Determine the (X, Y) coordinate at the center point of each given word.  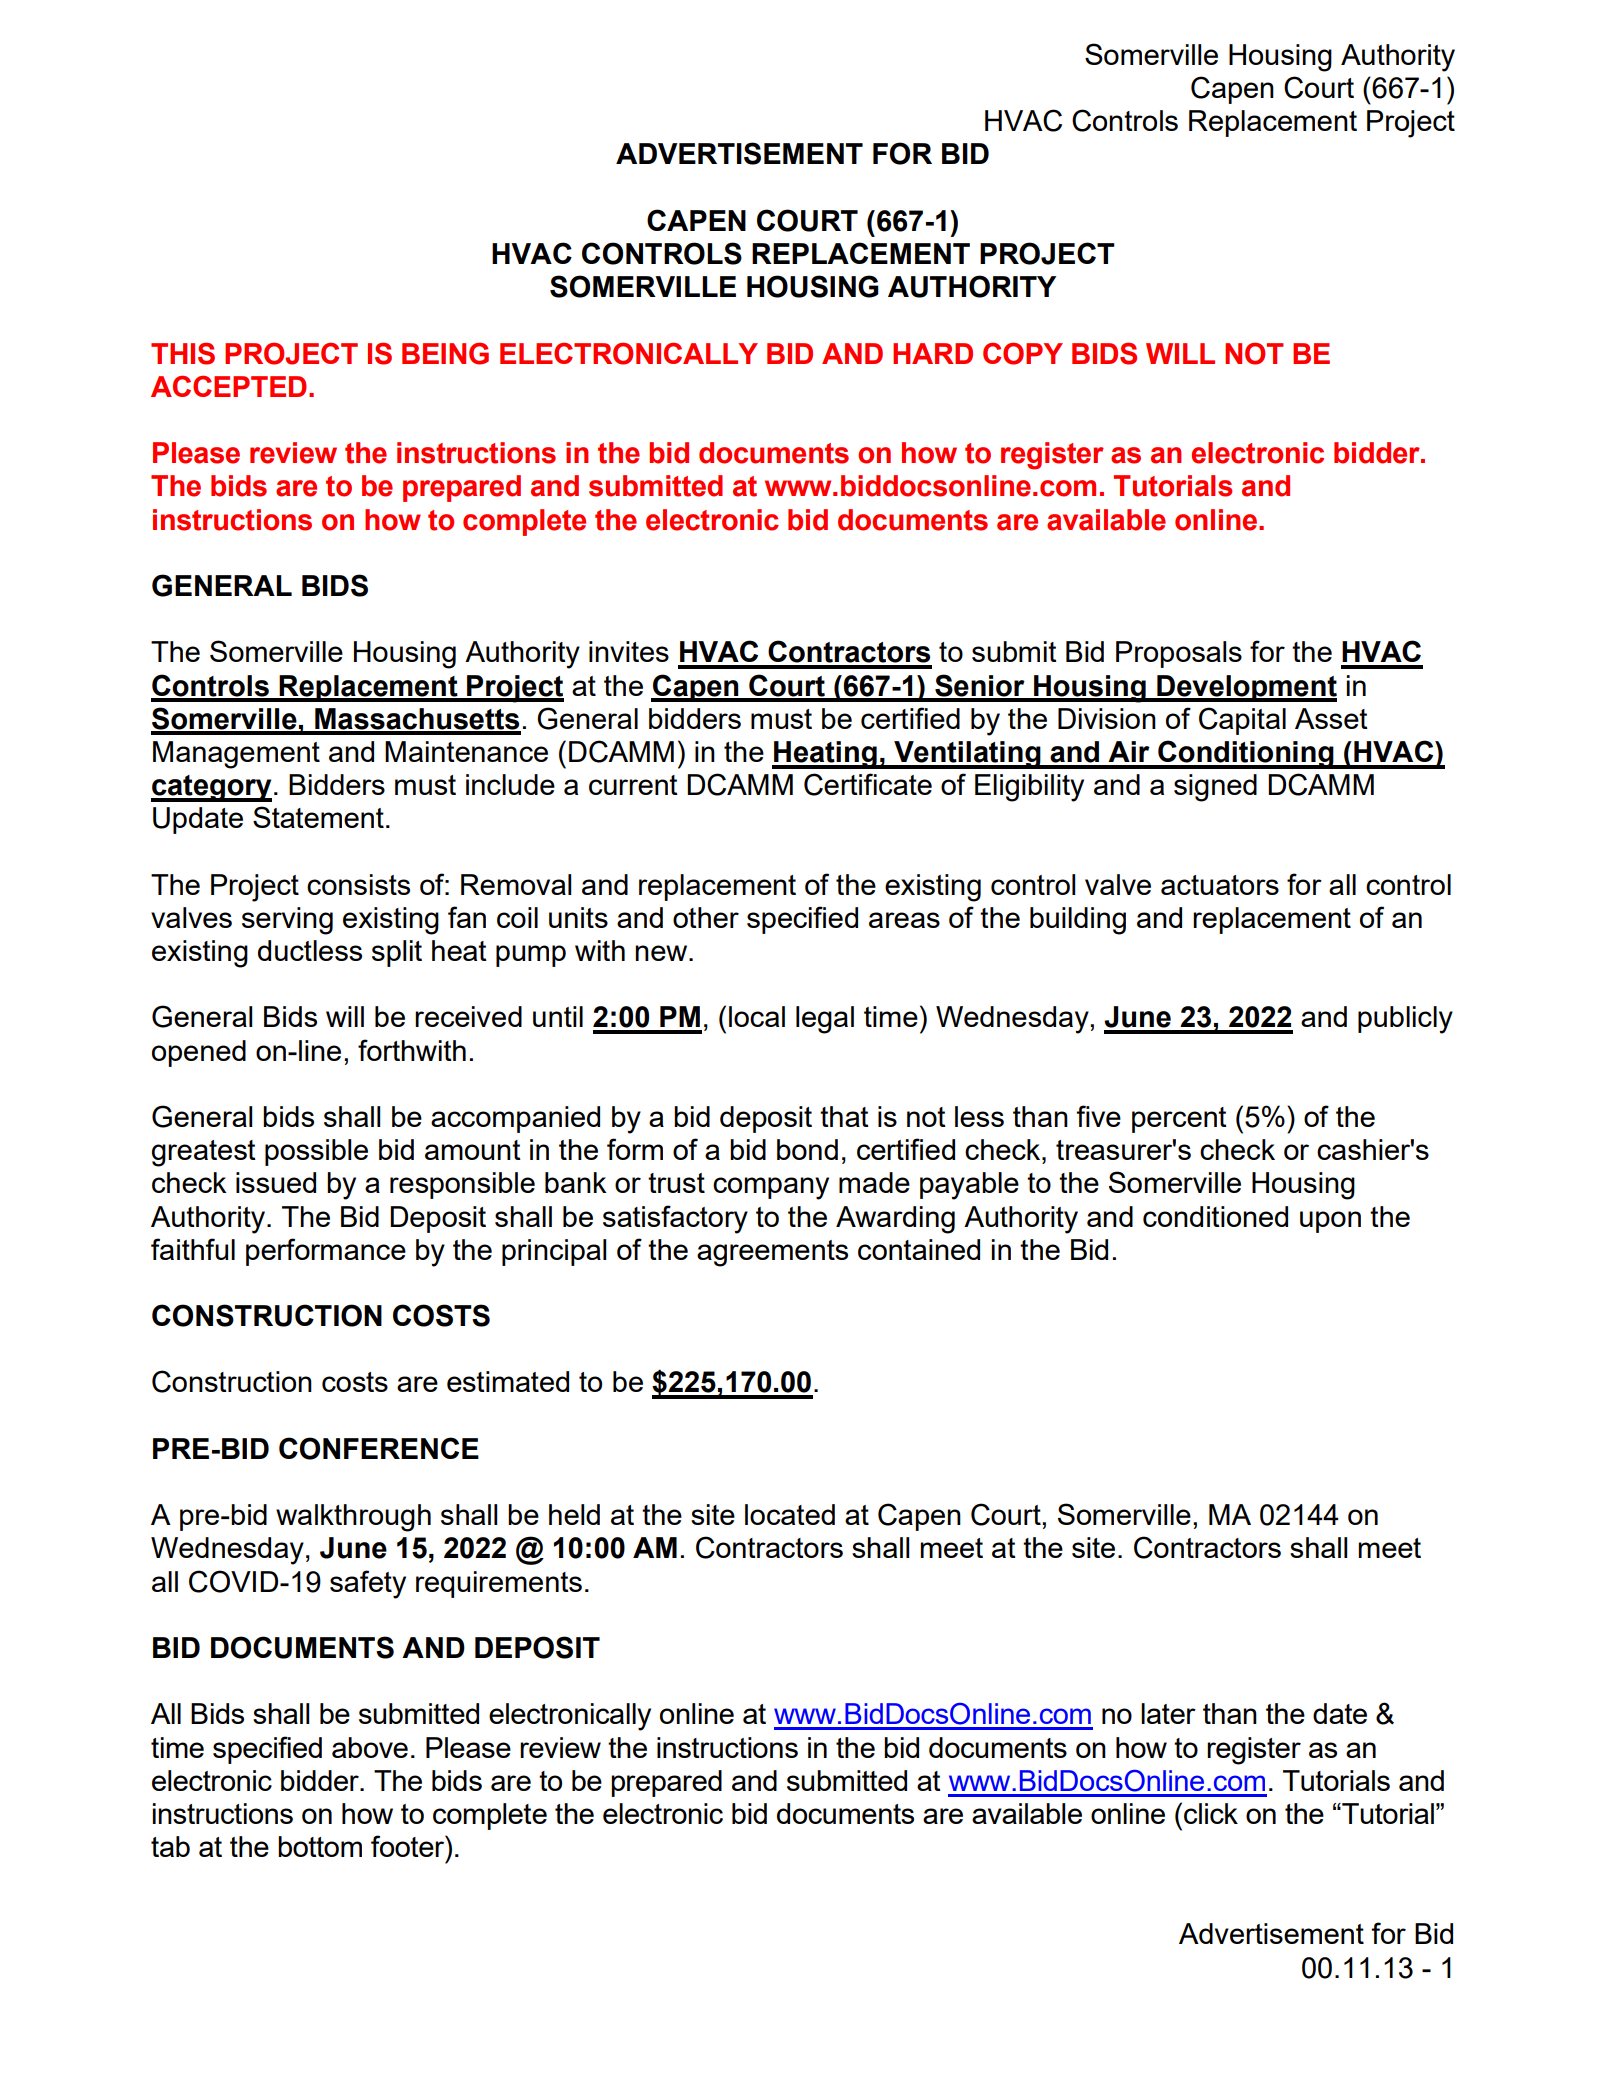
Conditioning (1246, 754)
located (790, 1514)
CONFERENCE (379, 1448)
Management (236, 755)
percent (1179, 1120)
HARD (933, 353)
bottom (320, 1846)
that (844, 1116)
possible (316, 1152)
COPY (1023, 353)
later (1168, 1713)
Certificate (868, 784)
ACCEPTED (229, 386)
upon (1330, 1222)
